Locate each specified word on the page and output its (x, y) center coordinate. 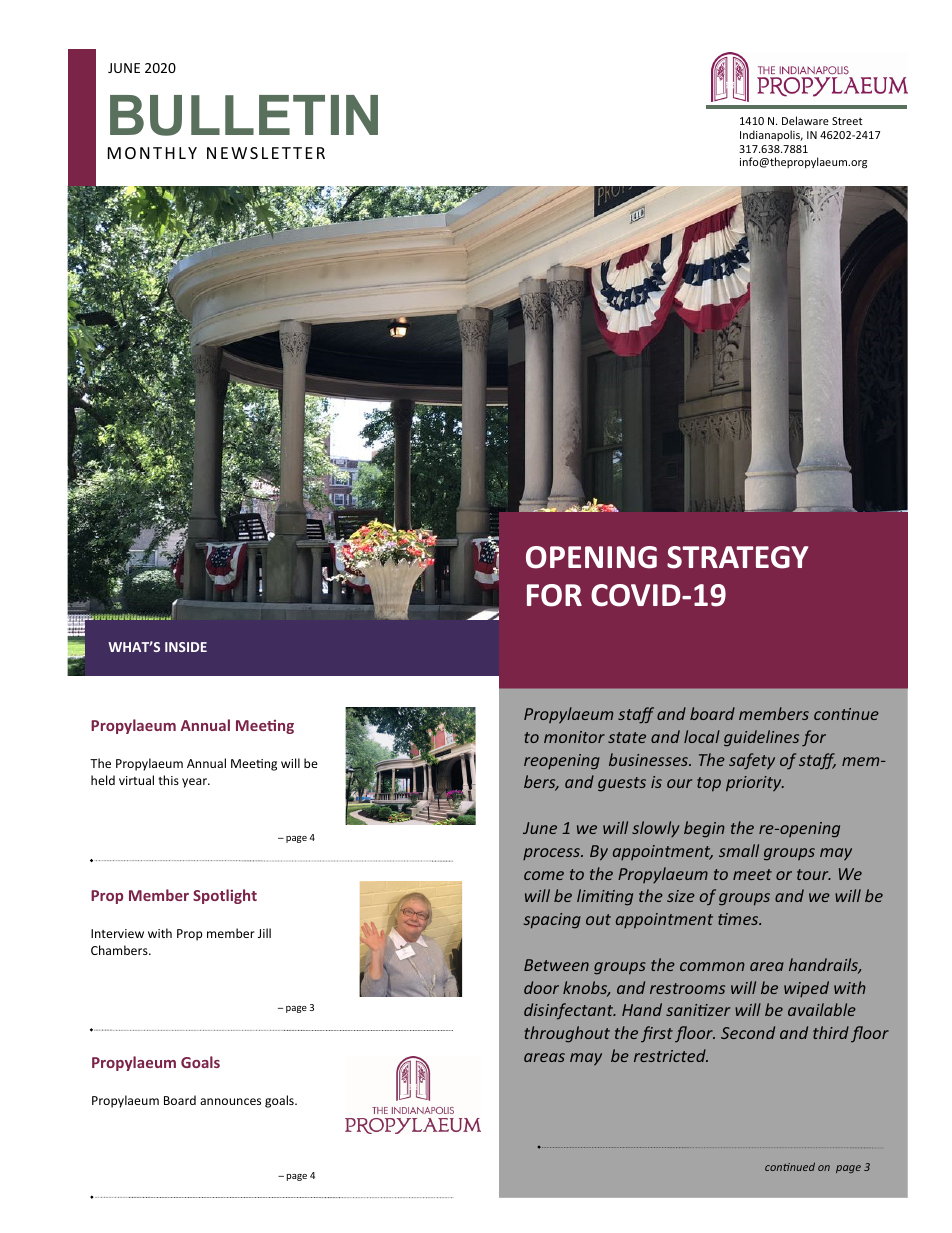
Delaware (805, 120)
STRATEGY (737, 557)
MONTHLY (152, 153)
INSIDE (186, 647)
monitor (574, 737)
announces (230, 1101)
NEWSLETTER (266, 153)
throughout (567, 1034)
